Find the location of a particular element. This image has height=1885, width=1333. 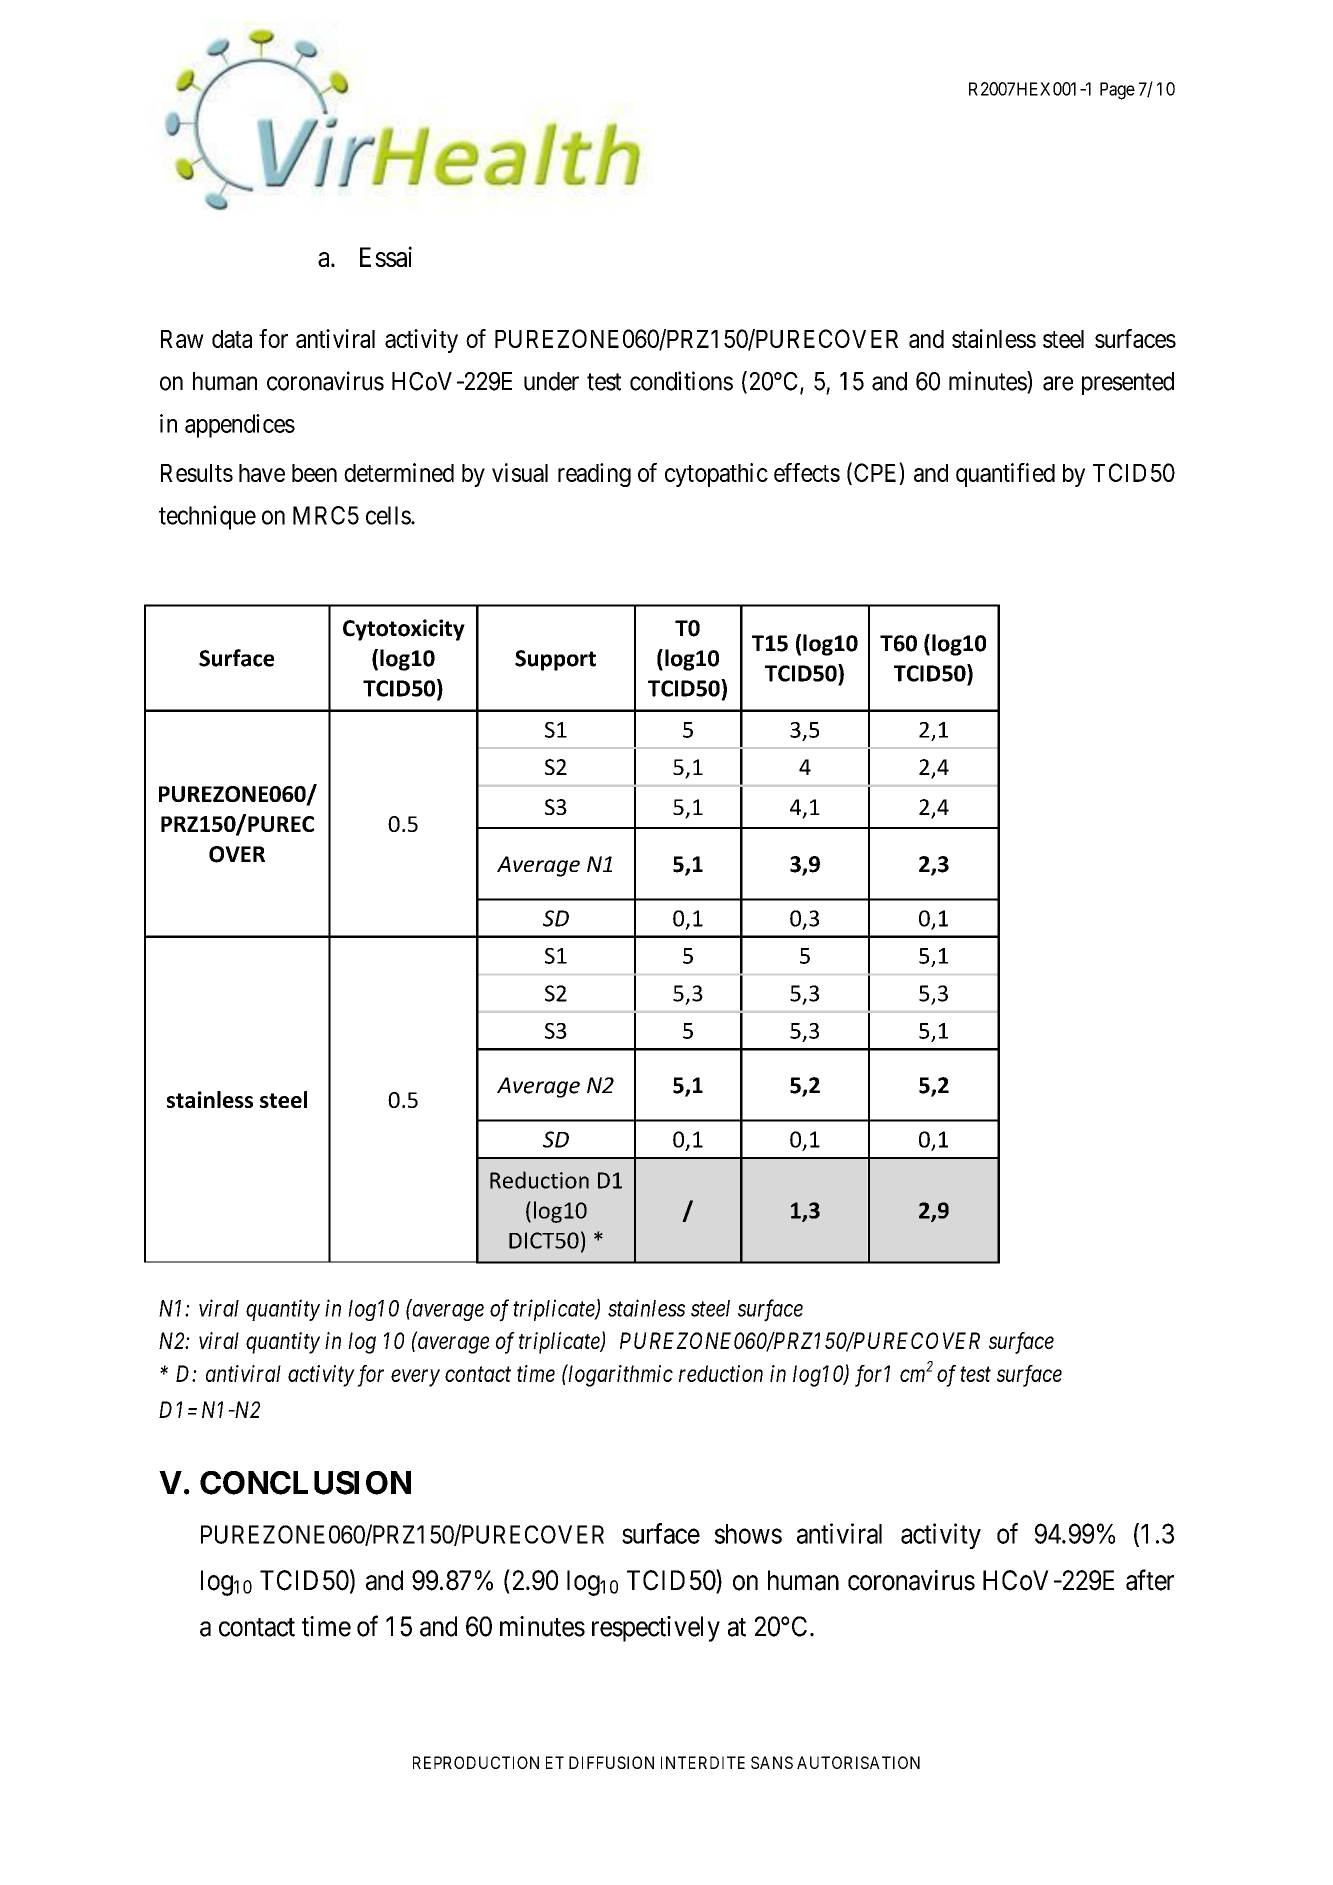

logarithmic is located at coordinates (620, 1375).
